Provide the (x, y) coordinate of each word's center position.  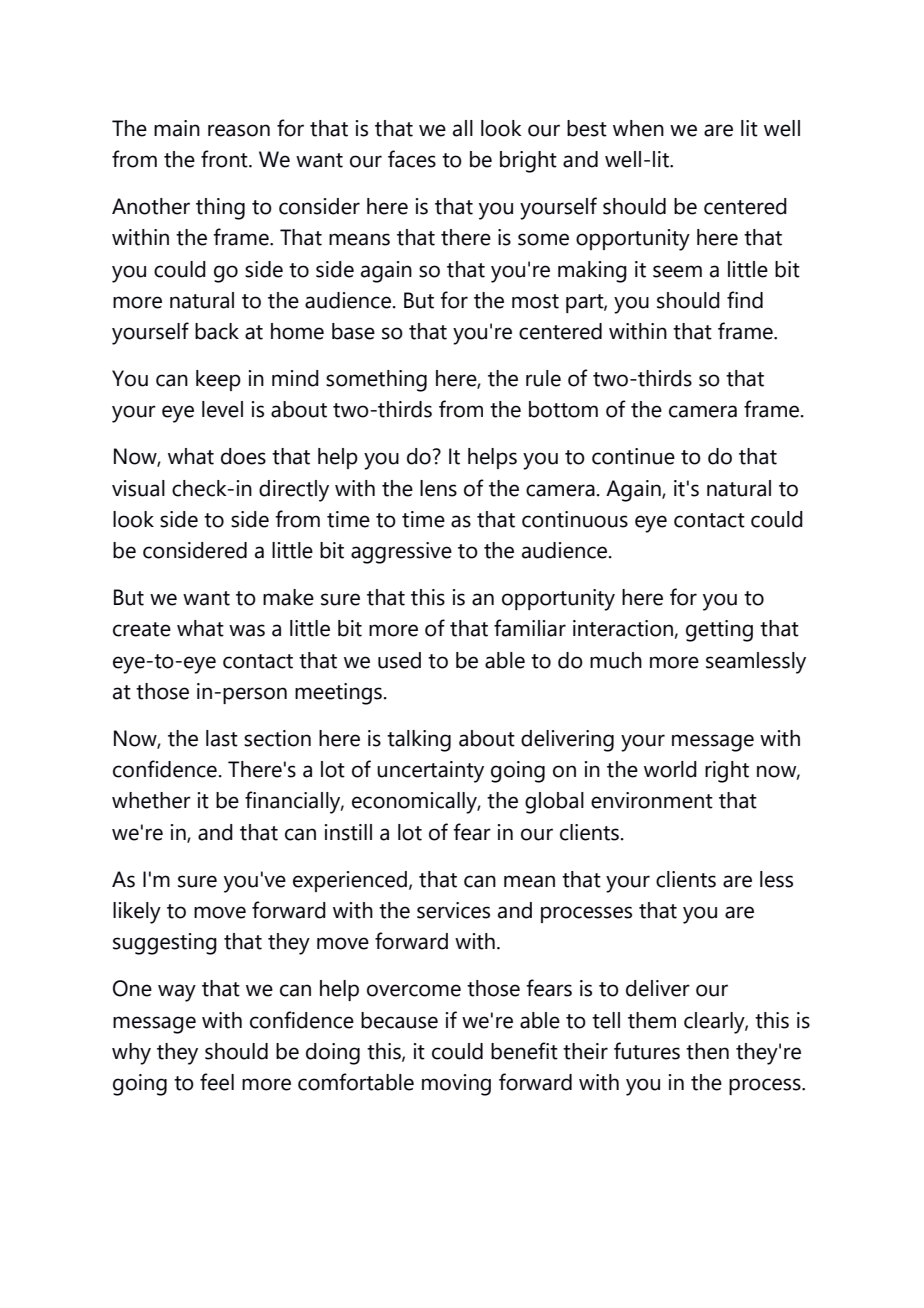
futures (647, 1051)
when (638, 128)
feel (217, 1082)
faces (412, 159)
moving (456, 1085)
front (225, 159)
